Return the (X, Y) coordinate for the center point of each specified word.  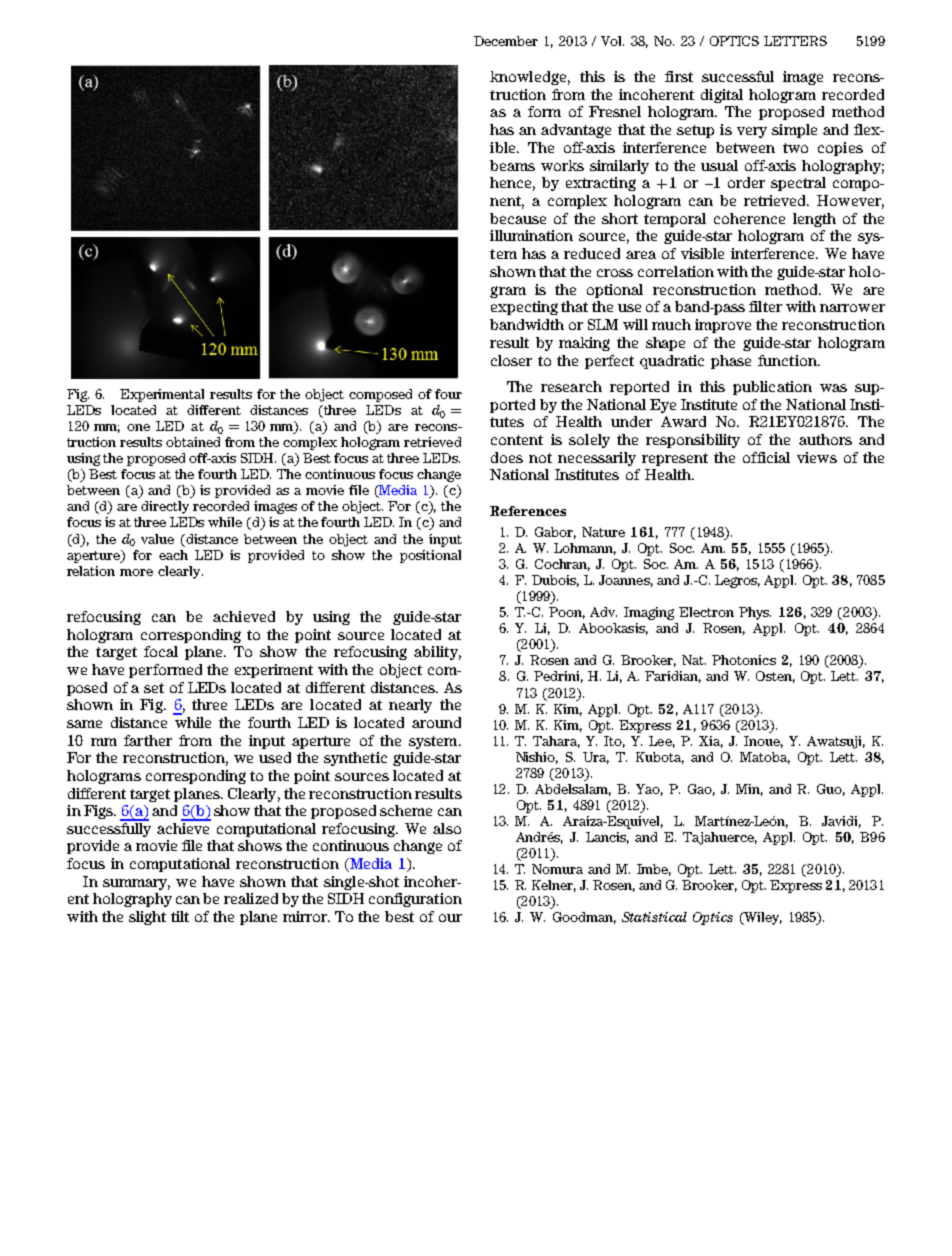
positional (430, 556)
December (506, 41)
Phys (755, 613)
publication (772, 388)
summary (136, 884)
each (173, 555)
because (518, 218)
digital (722, 96)
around (436, 722)
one (138, 427)
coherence (749, 218)
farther (148, 740)
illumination (531, 235)
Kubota (660, 758)
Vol (612, 41)
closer (511, 360)
